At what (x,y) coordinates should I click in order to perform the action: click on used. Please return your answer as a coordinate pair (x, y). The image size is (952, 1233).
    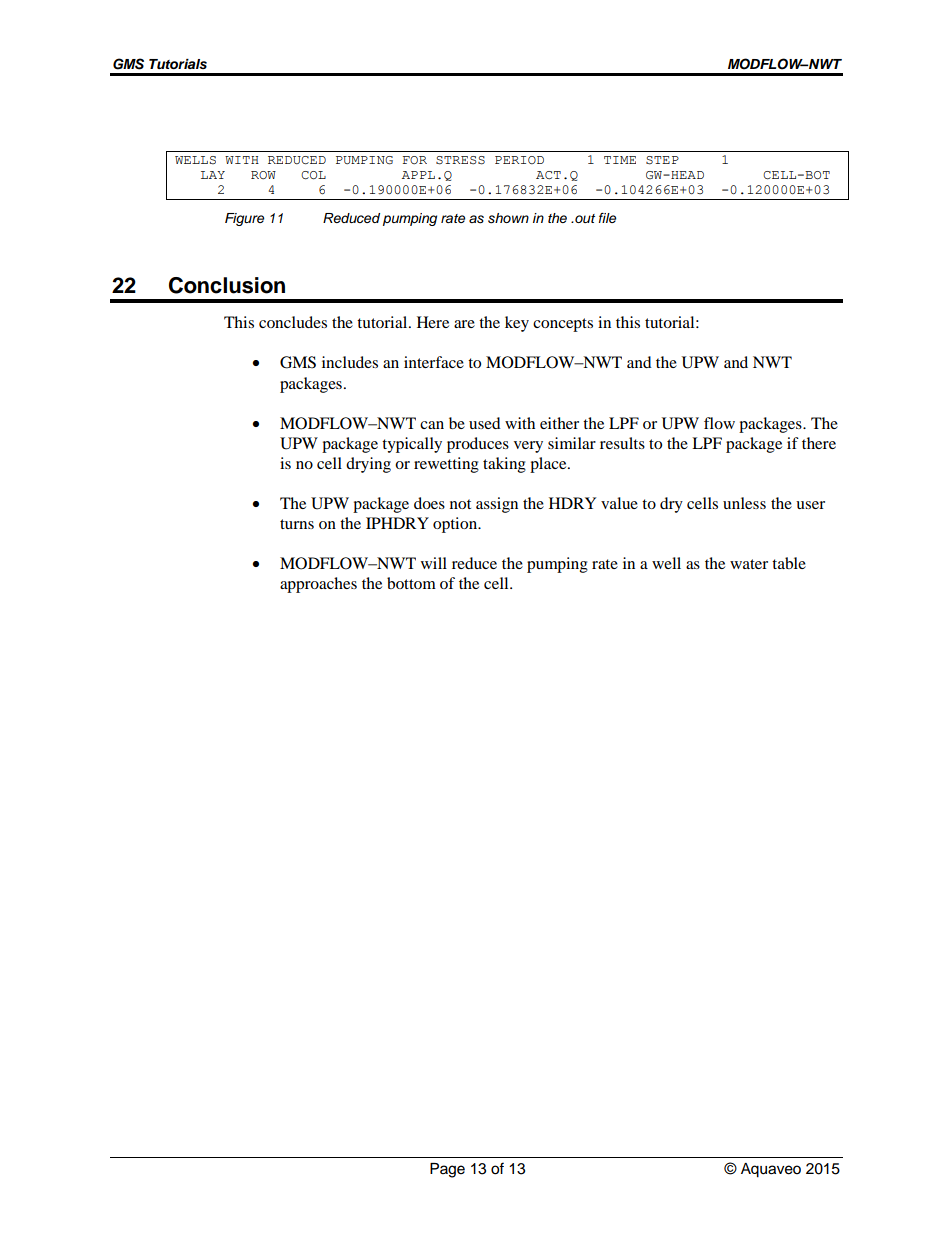
    Looking at the image, I should click on (485, 423).
